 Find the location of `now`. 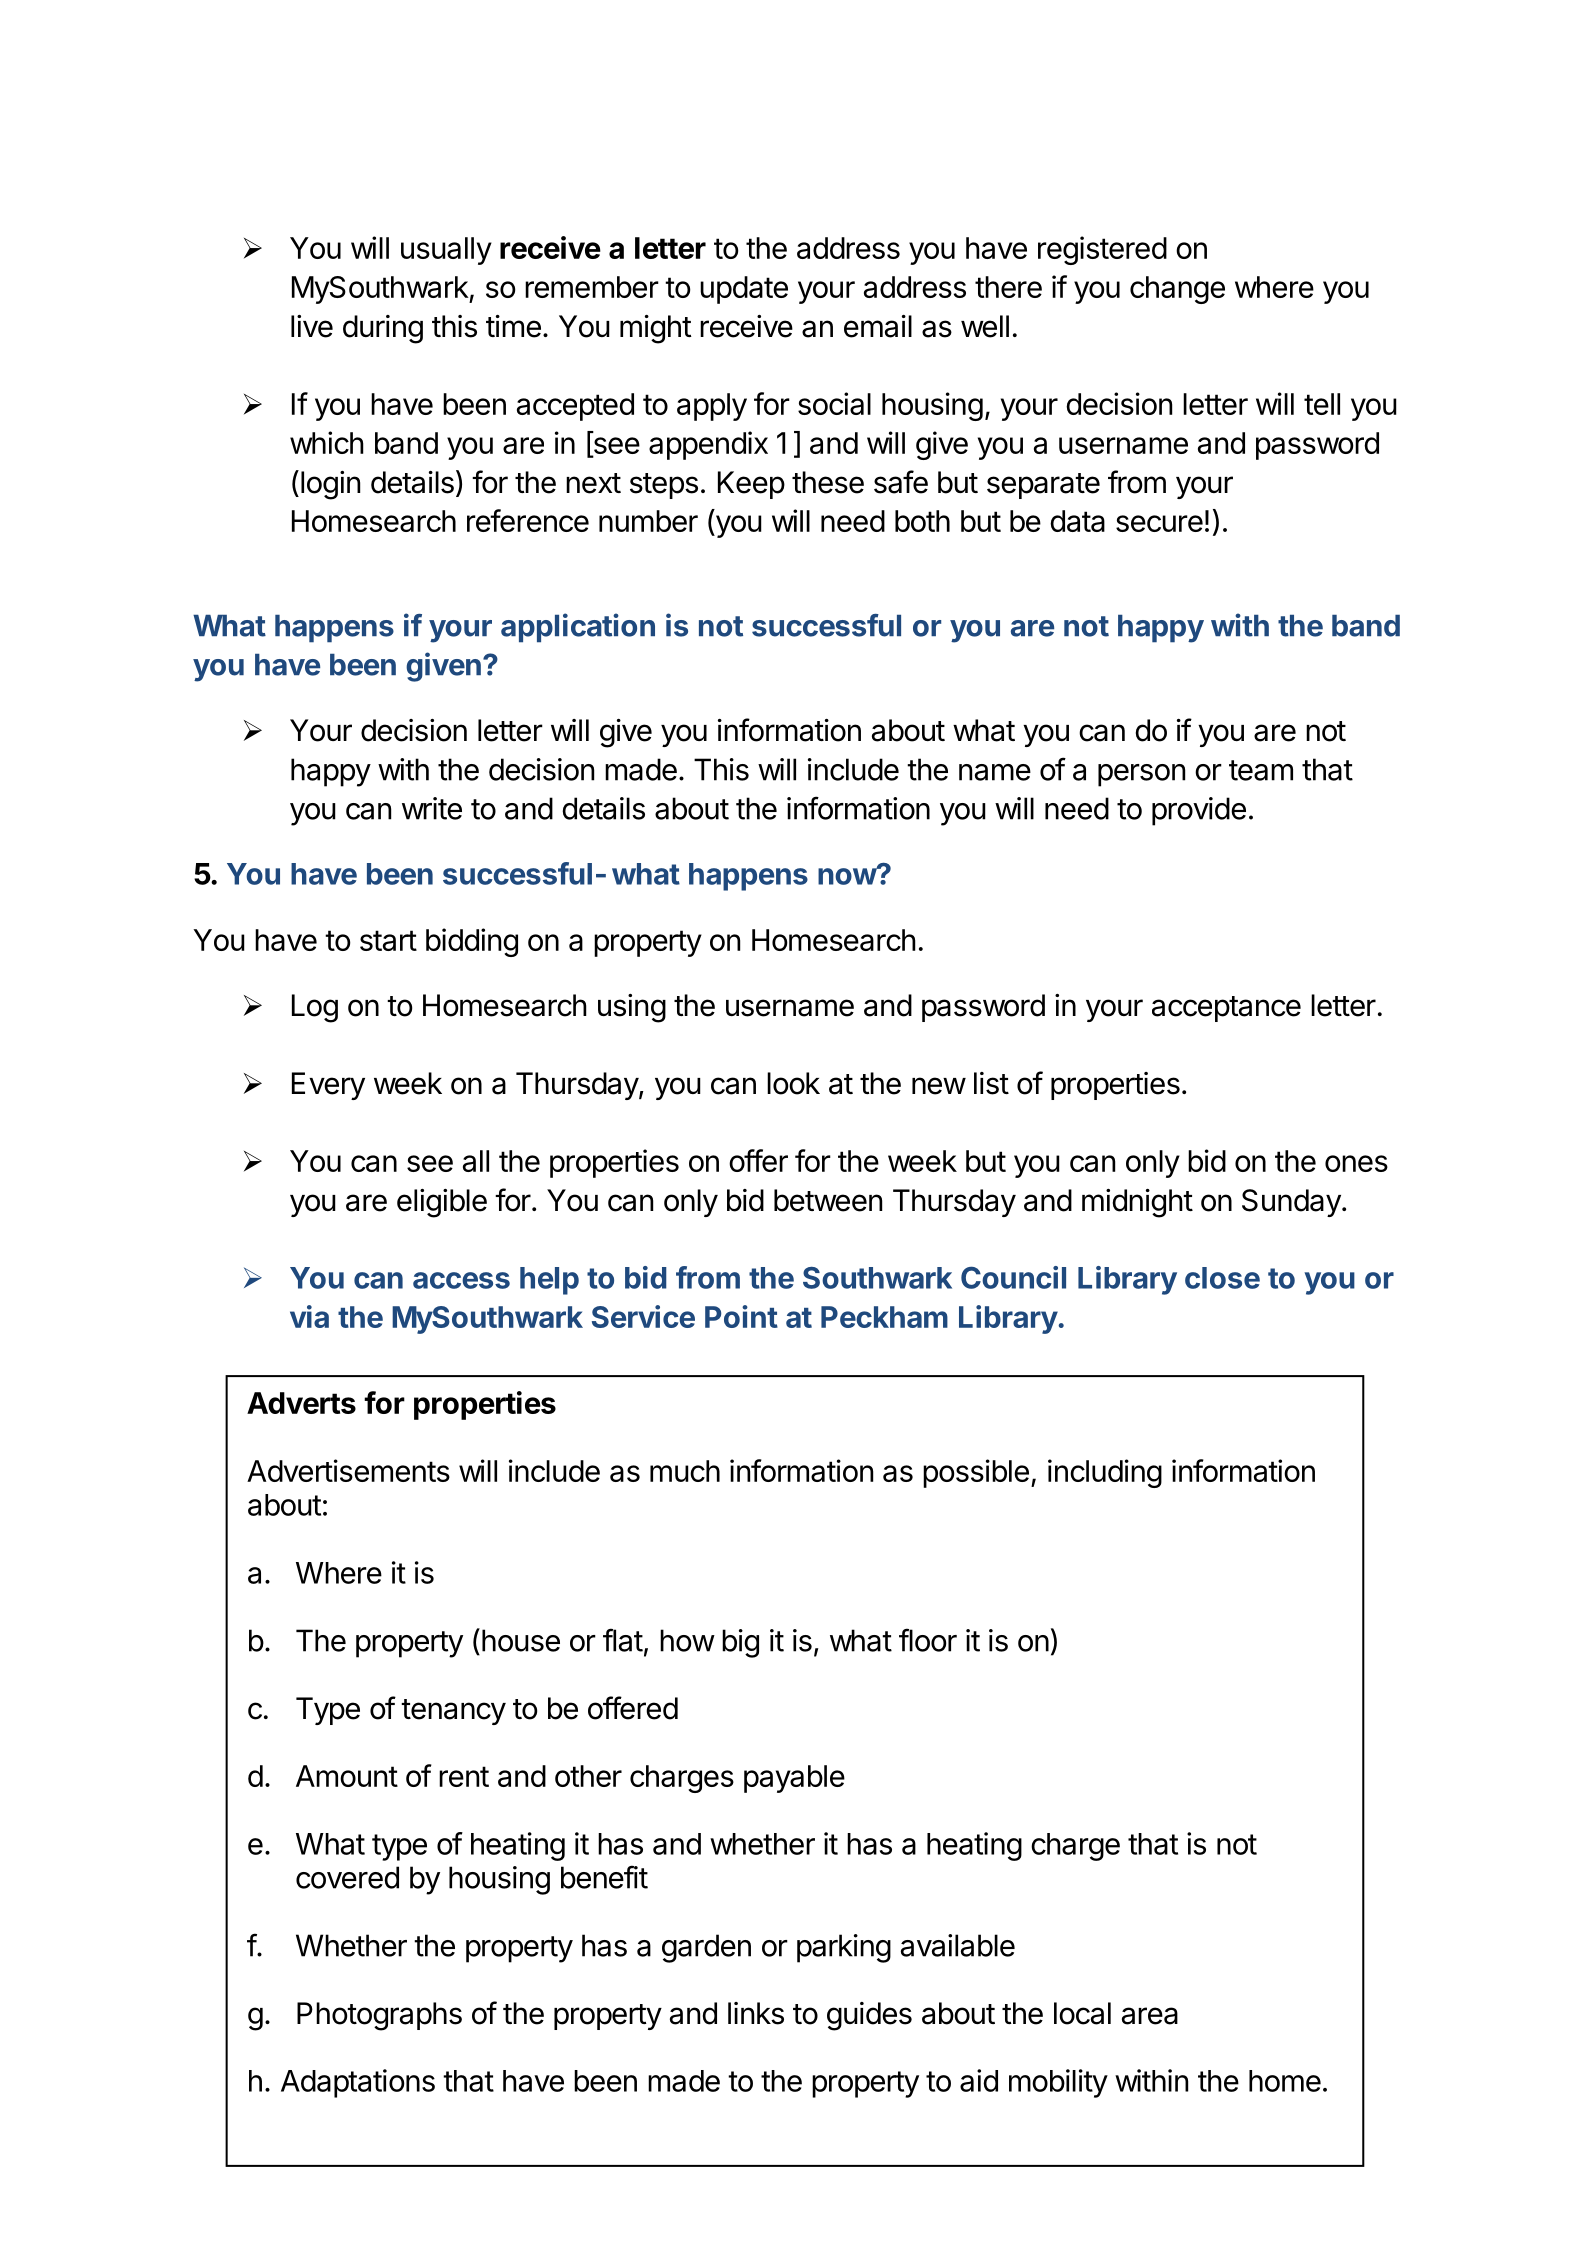

now is located at coordinates (847, 876).
